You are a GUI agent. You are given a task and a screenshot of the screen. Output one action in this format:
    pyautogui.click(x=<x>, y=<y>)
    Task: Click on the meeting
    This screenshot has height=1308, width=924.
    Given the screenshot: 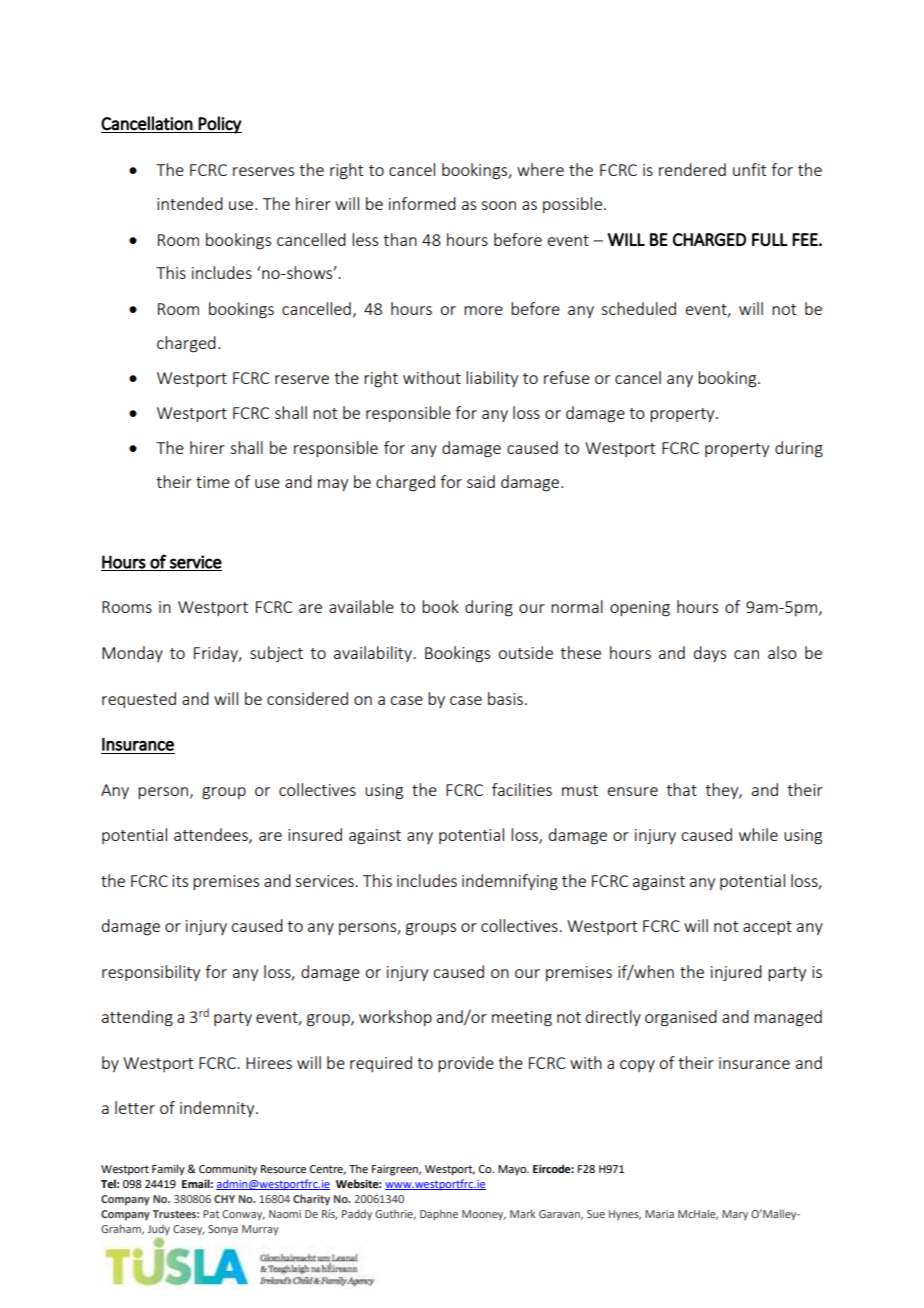 What is the action you would take?
    pyautogui.click(x=522, y=1019)
